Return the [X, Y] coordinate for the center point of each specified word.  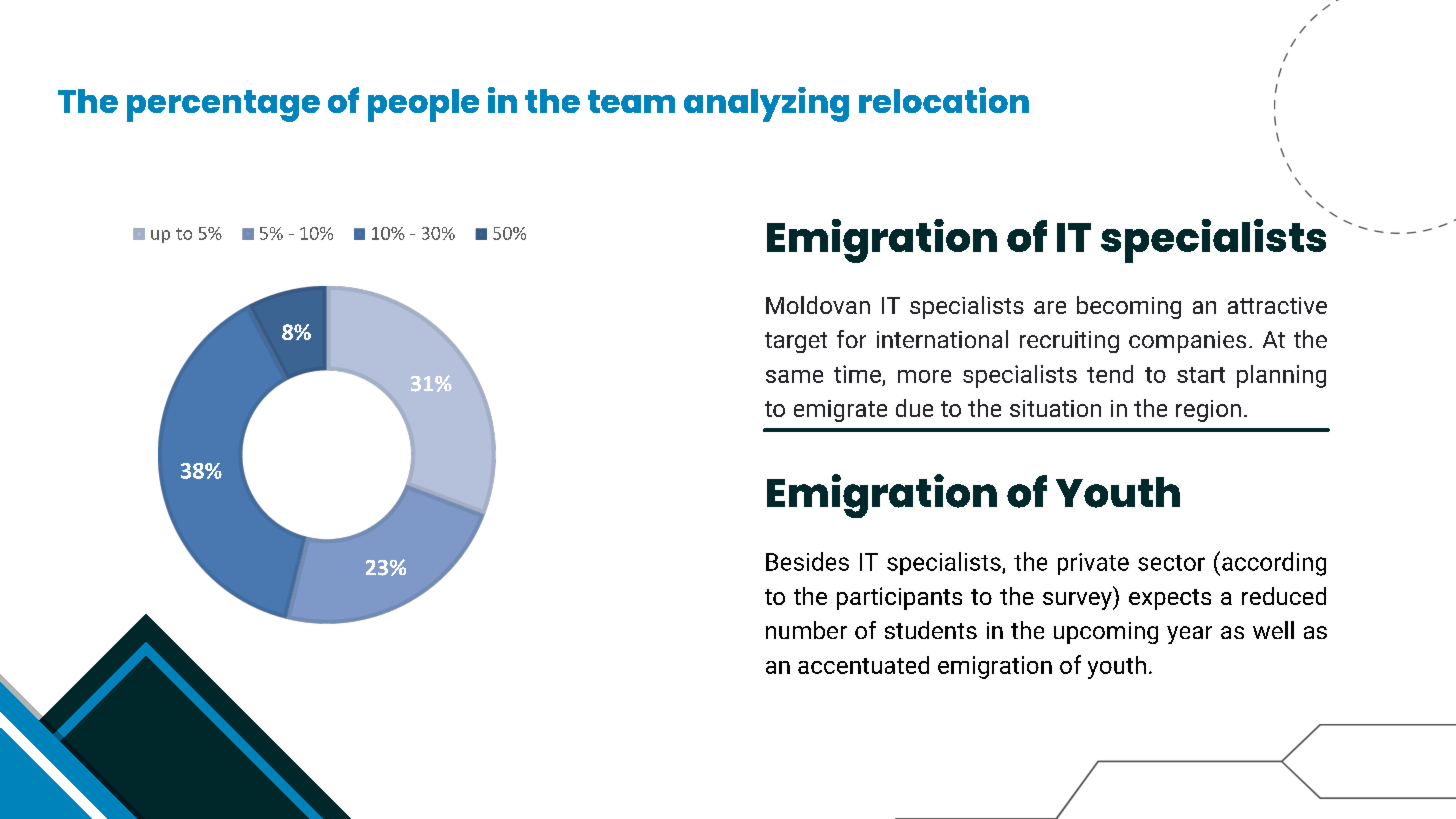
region [1208, 411]
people [423, 105]
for [851, 339]
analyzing [766, 104]
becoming [1129, 307]
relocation [944, 100]
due [914, 408]
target [796, 342]
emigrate [840, 411]
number [806, 630]
